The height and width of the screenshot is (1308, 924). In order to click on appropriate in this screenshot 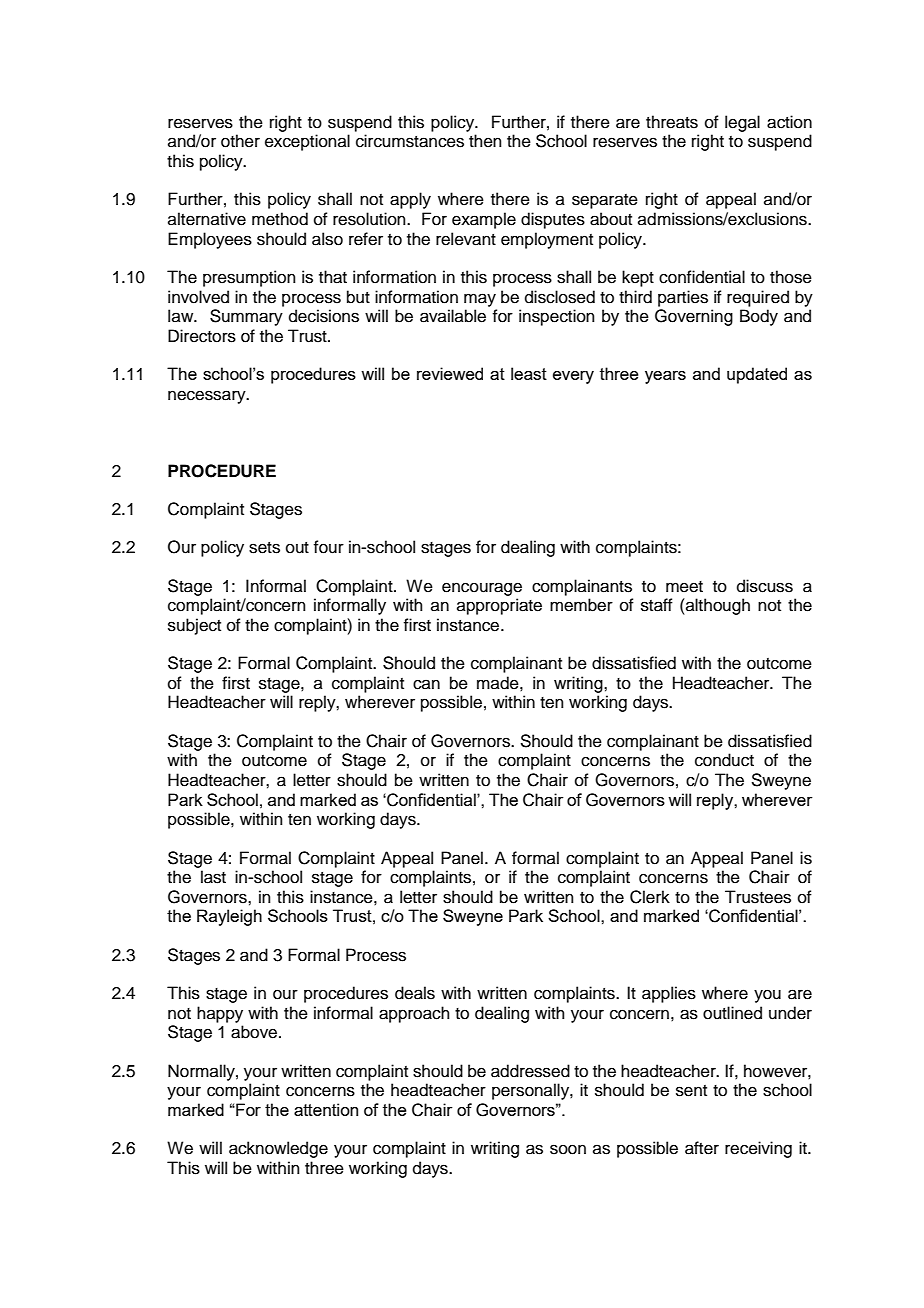, I will do `click(499, 606)`.
